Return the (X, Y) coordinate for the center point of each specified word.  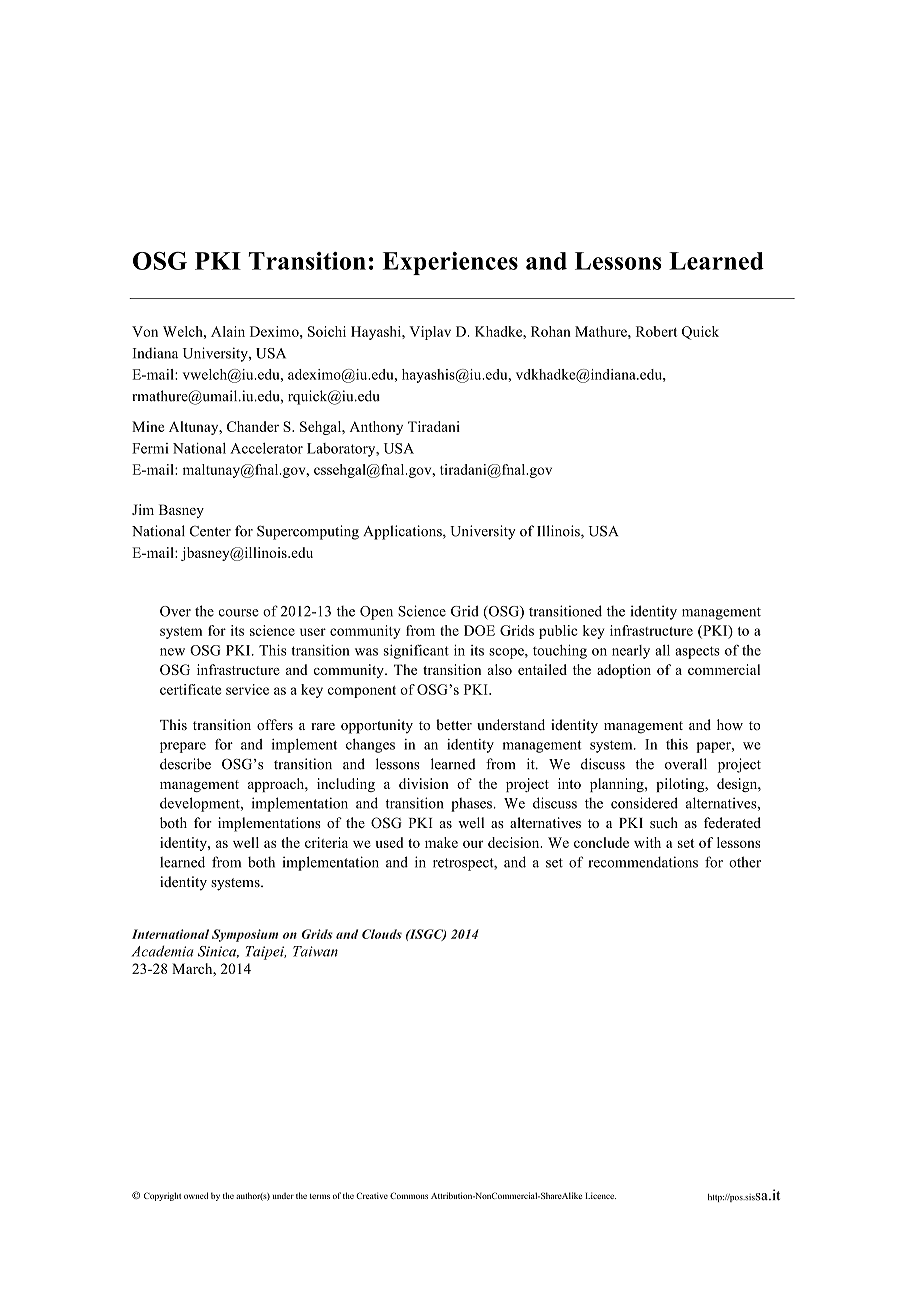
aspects (697, 652)
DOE (479, 630)
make (441, 842)
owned (196, 1195)
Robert (656, 331)
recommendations (643, 862)
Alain (228, 331)
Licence (600, 1195)
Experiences (450, 263)
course (238, 613)
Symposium (245, 935)
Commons (409, 1195)
